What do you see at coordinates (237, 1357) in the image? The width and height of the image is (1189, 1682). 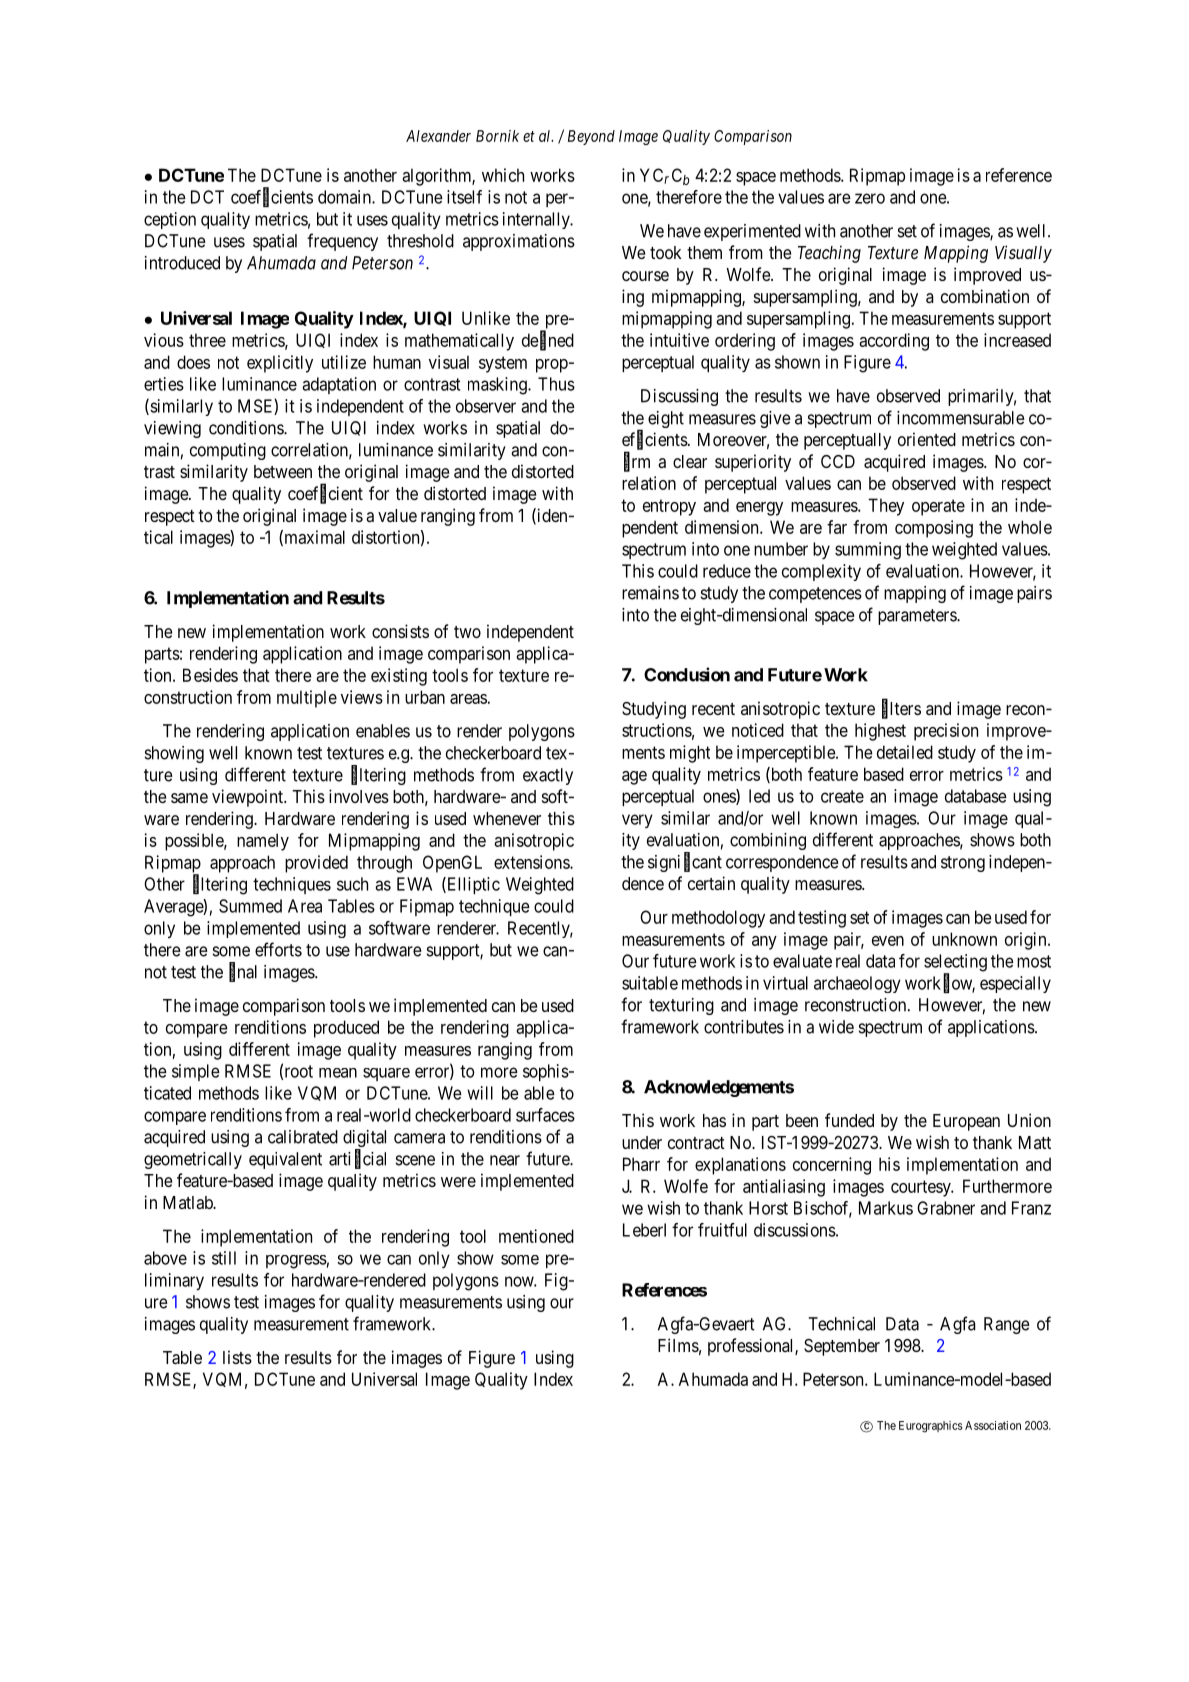 I see `lists` at bounding box center [237, 1357].
